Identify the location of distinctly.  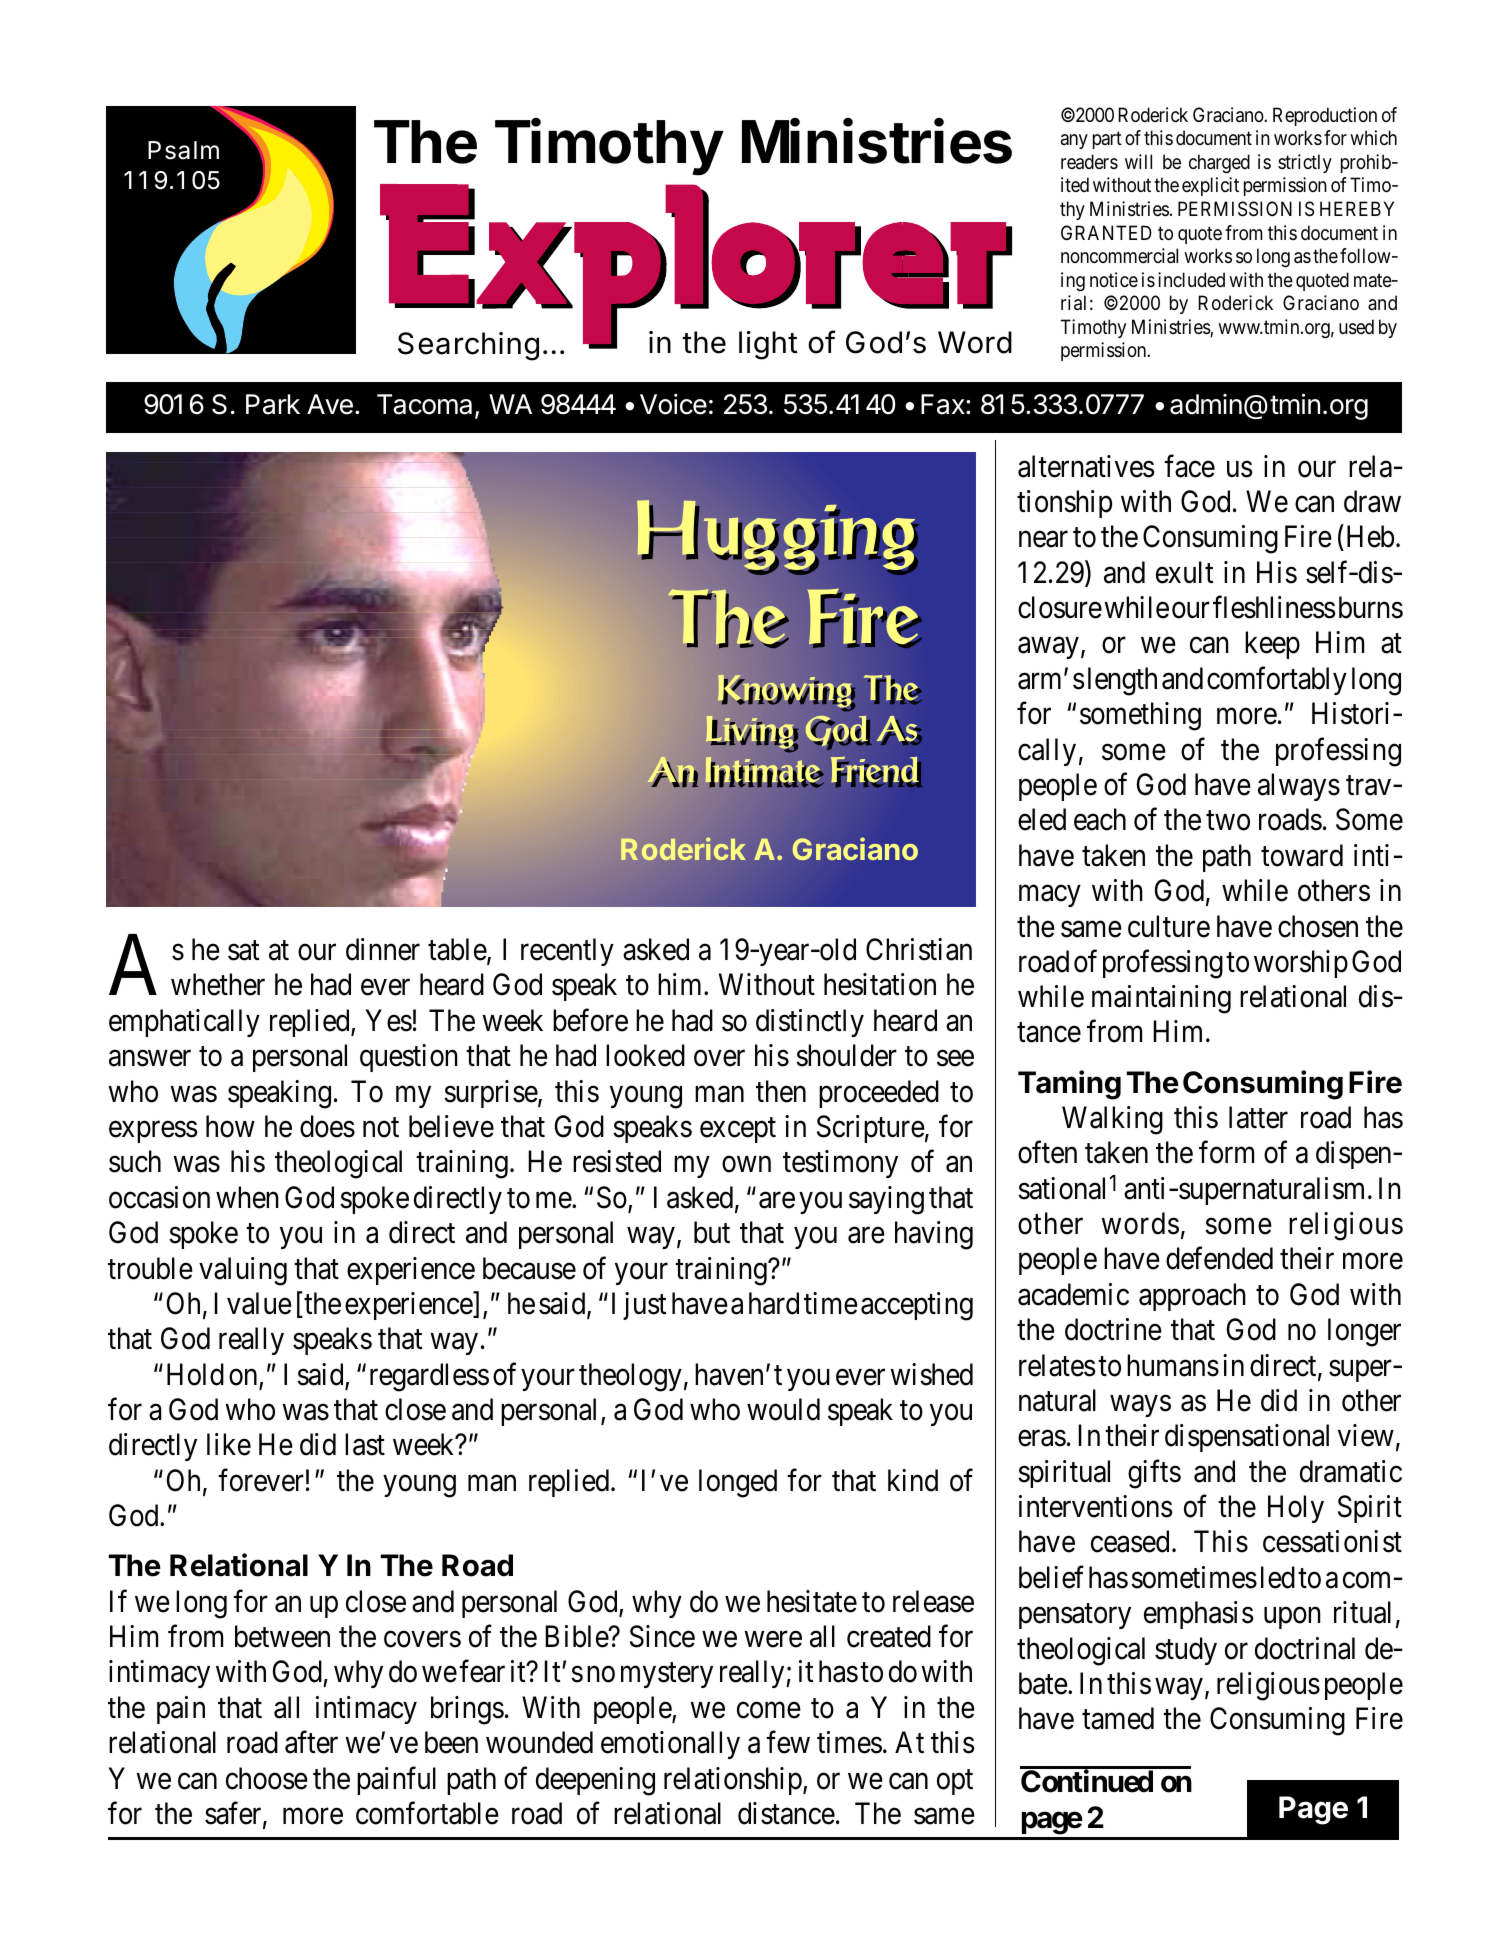
(810, 1023).
